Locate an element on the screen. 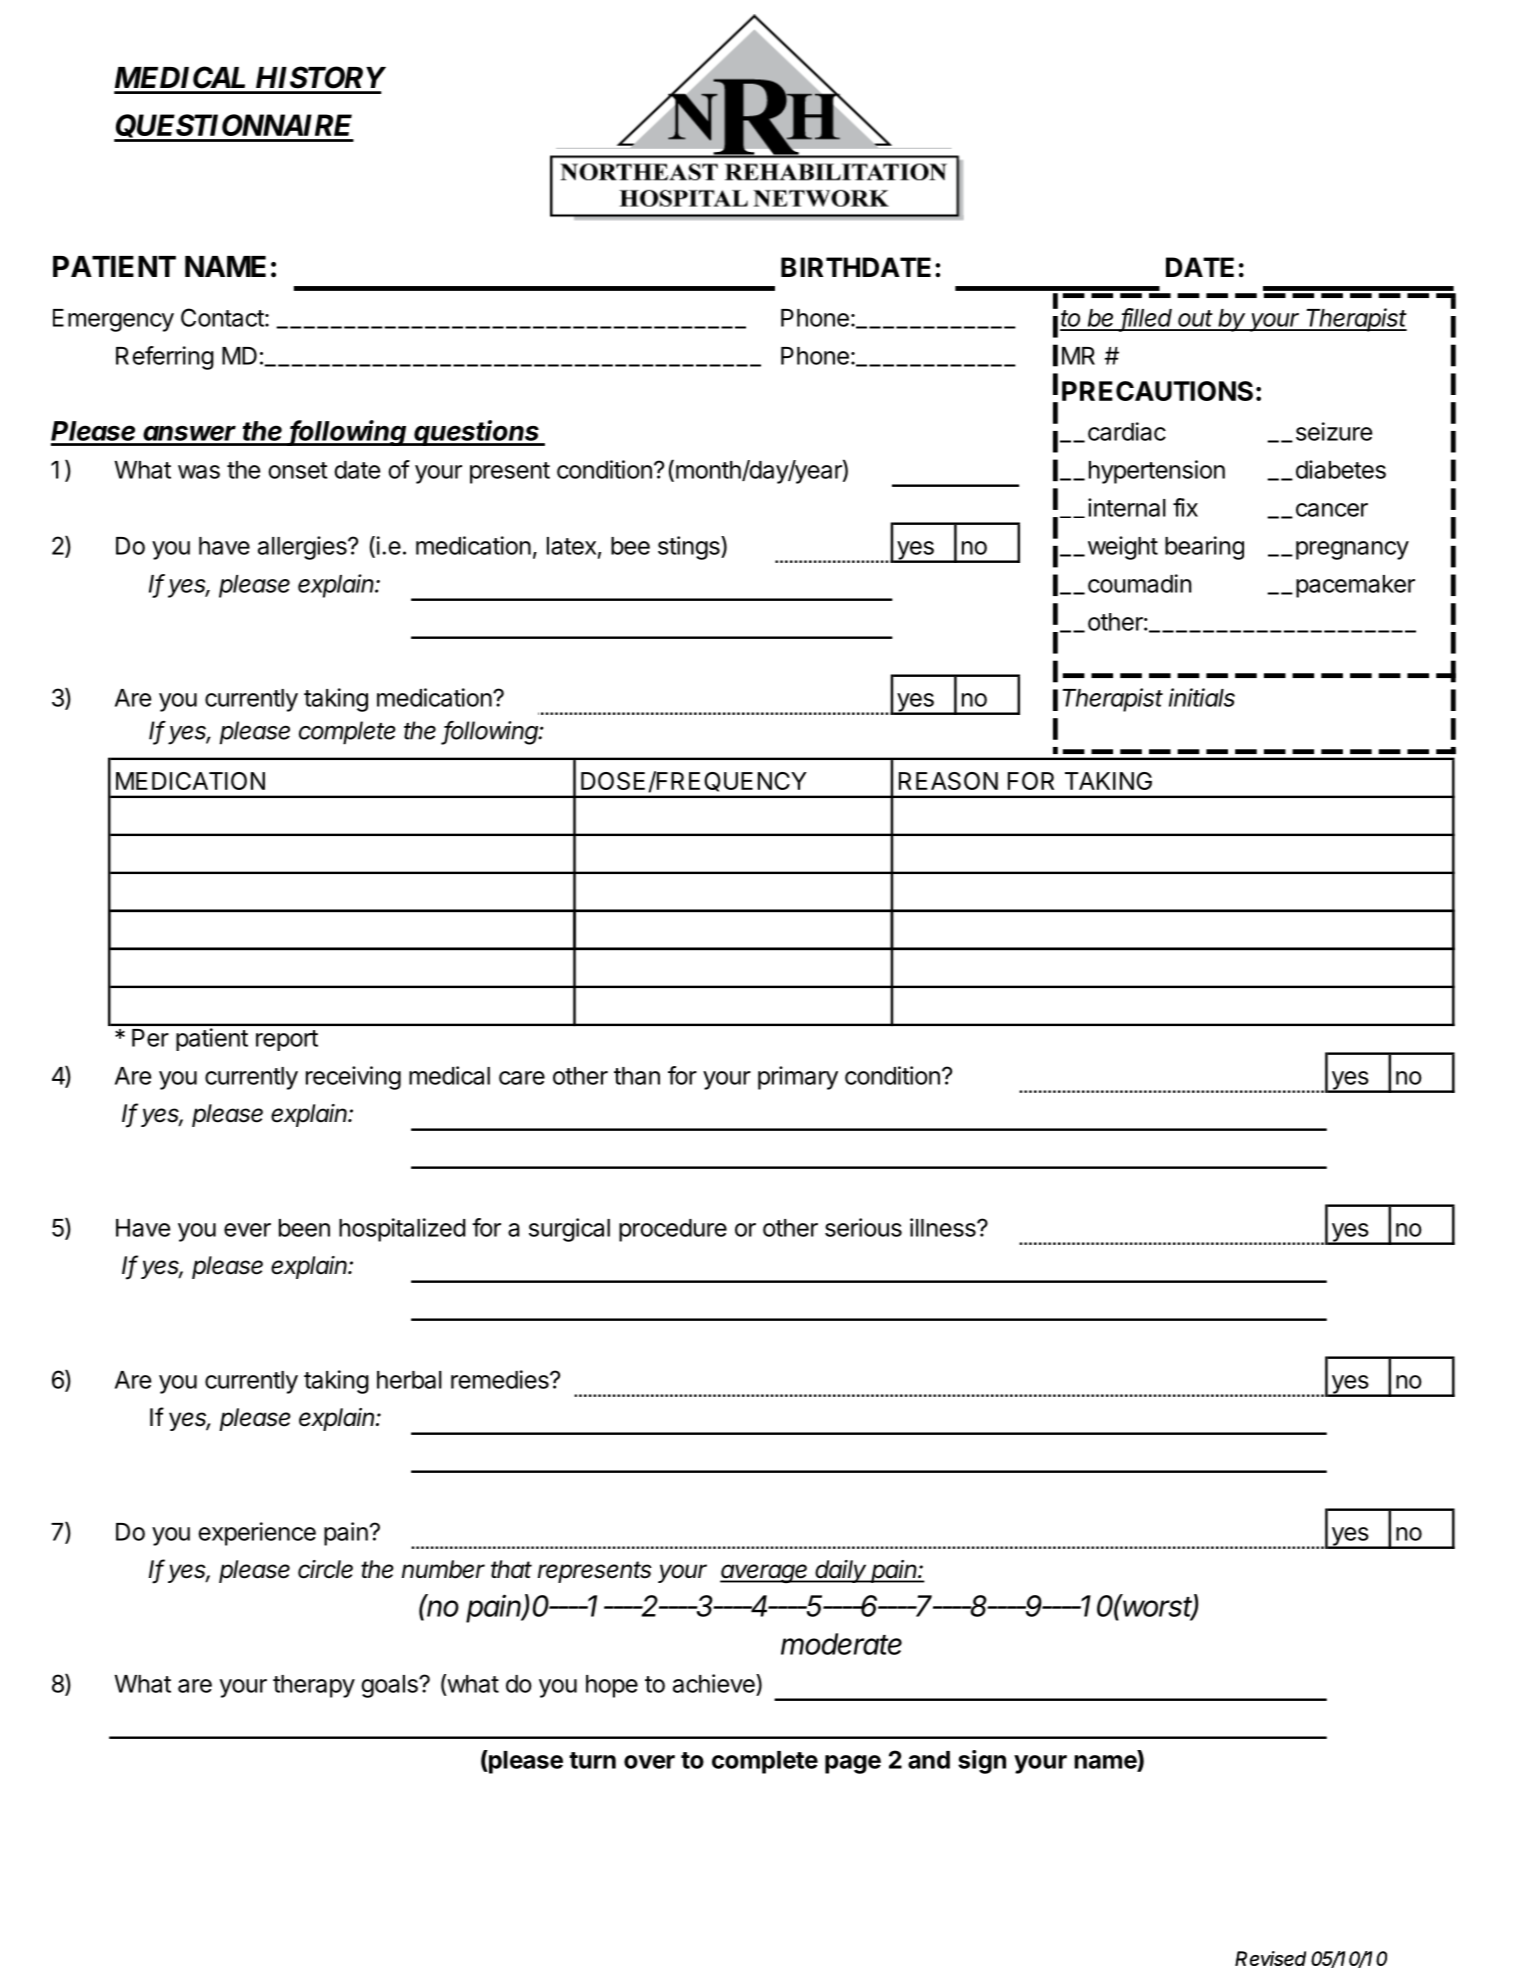 This screenshot has height=1975, width=1526. PRECAUTIONS is located at coordinates (1157, 391).
